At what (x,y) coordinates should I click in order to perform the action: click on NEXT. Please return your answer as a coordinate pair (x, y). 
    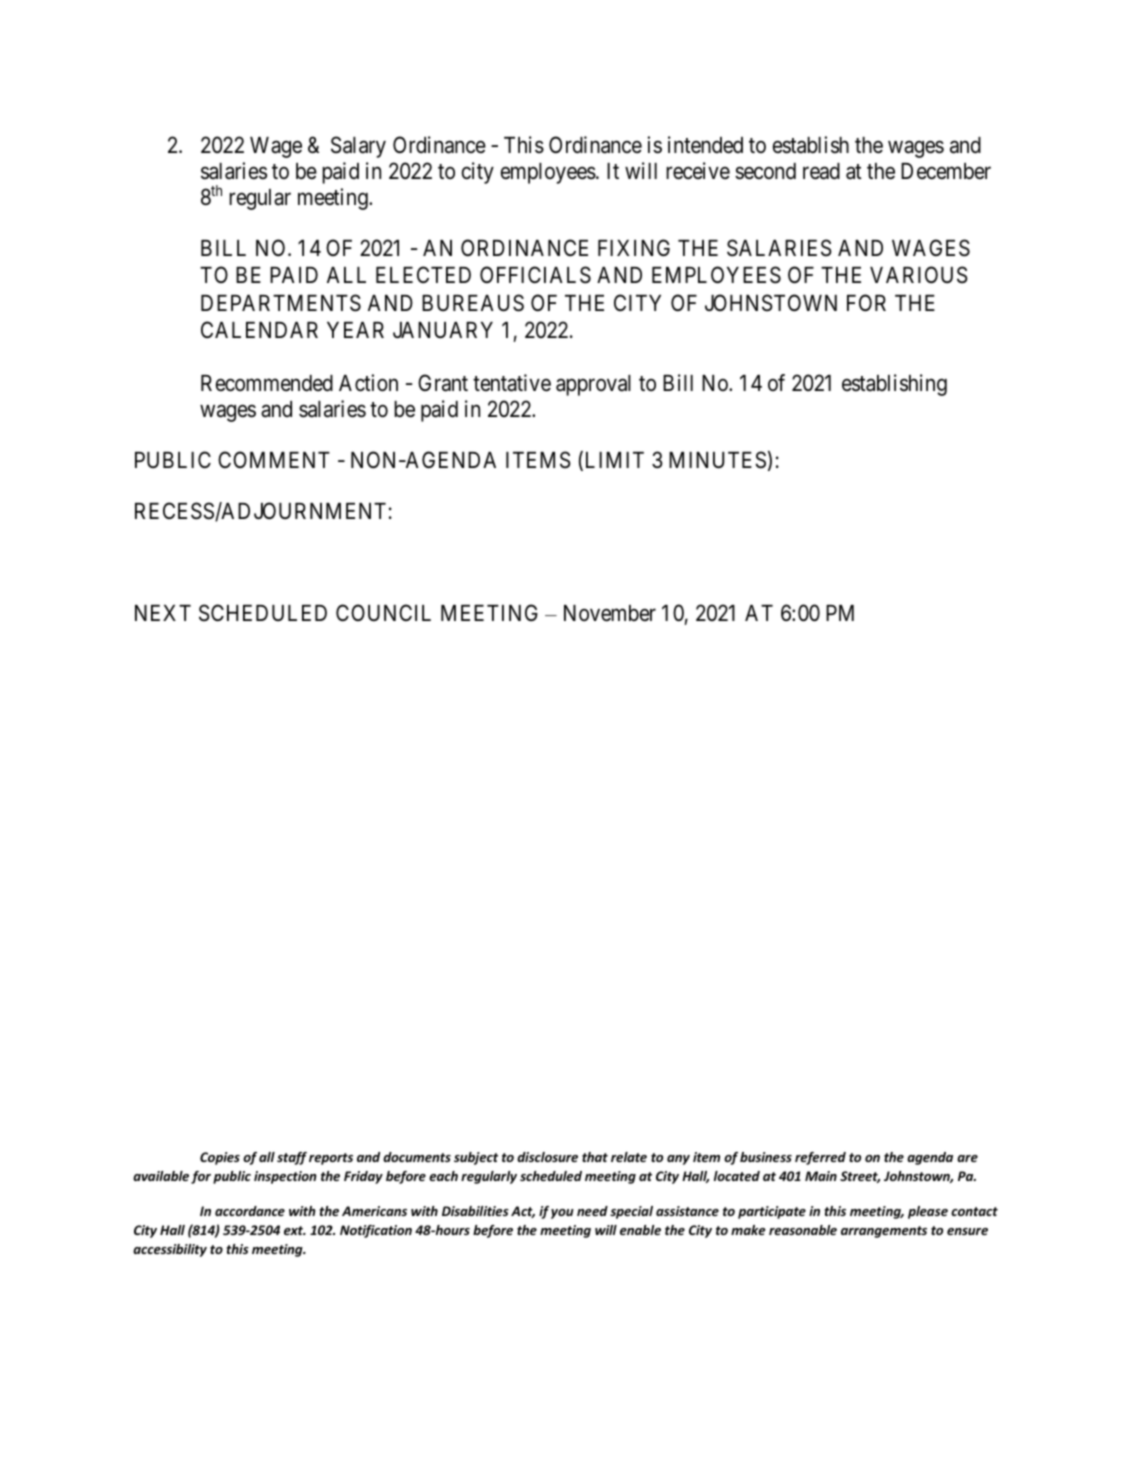
    Looking at the image, I should click on (163, 613).
